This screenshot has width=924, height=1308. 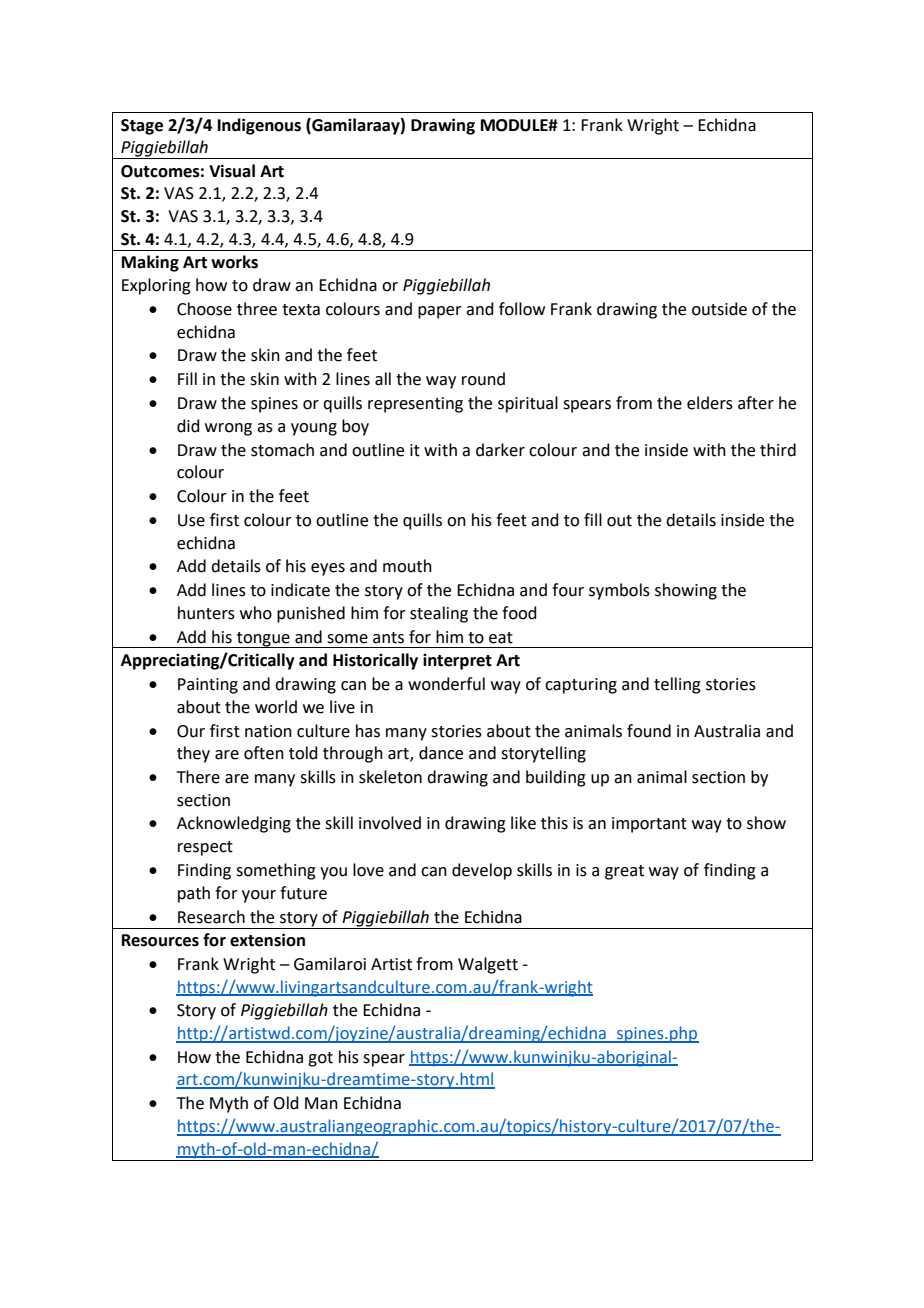 I want to click on dance, so click(x=441, y=753).
